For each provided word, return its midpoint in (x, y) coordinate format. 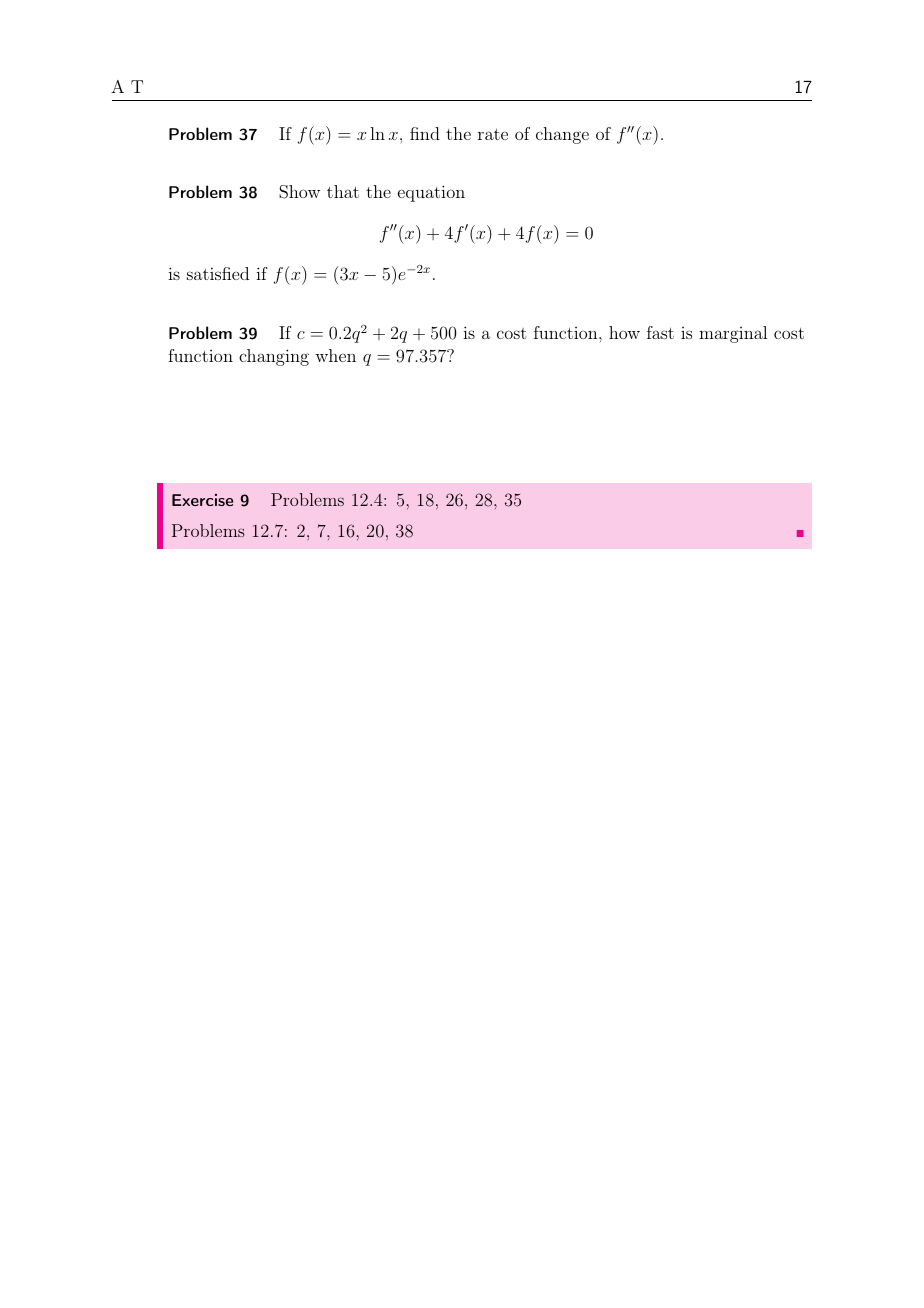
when (335, 355)
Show (299, 192)
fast (660, 332)
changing (274, 357)
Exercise (202, 500)
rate (493, 134)
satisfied (218, 273)
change (562, 135)
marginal (733, 334)
